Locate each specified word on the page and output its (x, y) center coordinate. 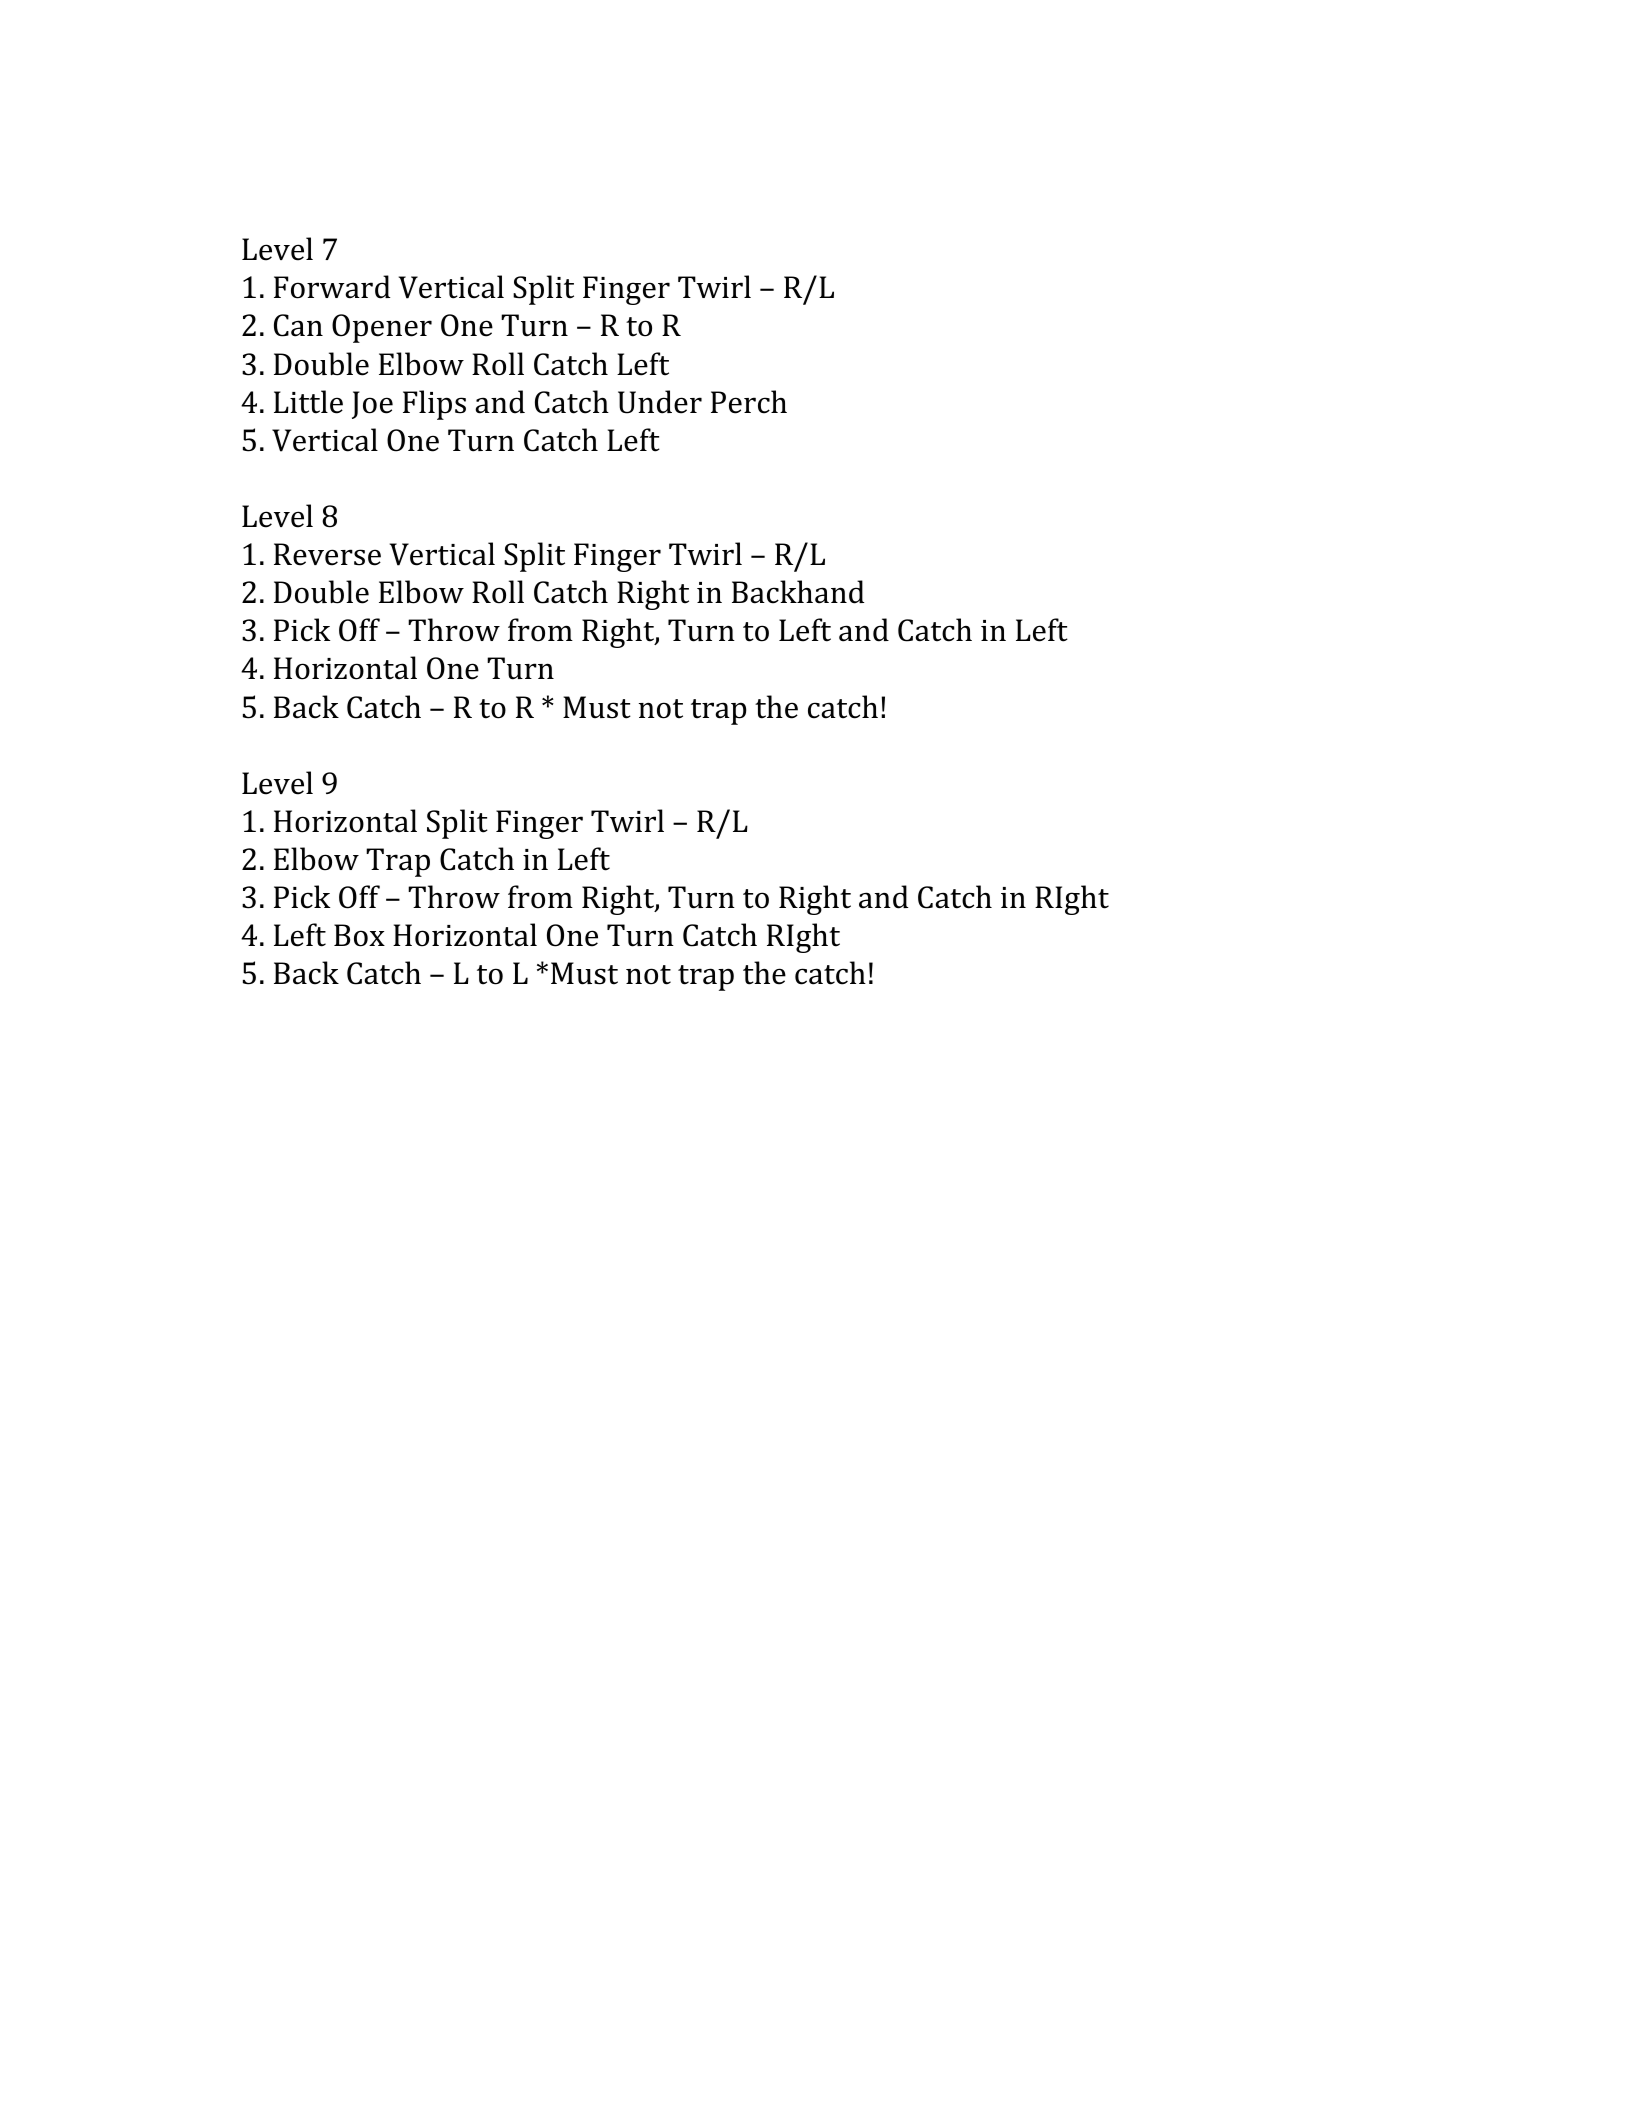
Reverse (327, 554)
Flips (434, 405)
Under (660, 402)
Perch (749, 402)
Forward (332, 287)
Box (359, 935)
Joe (372, 405)
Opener (382, 328)
